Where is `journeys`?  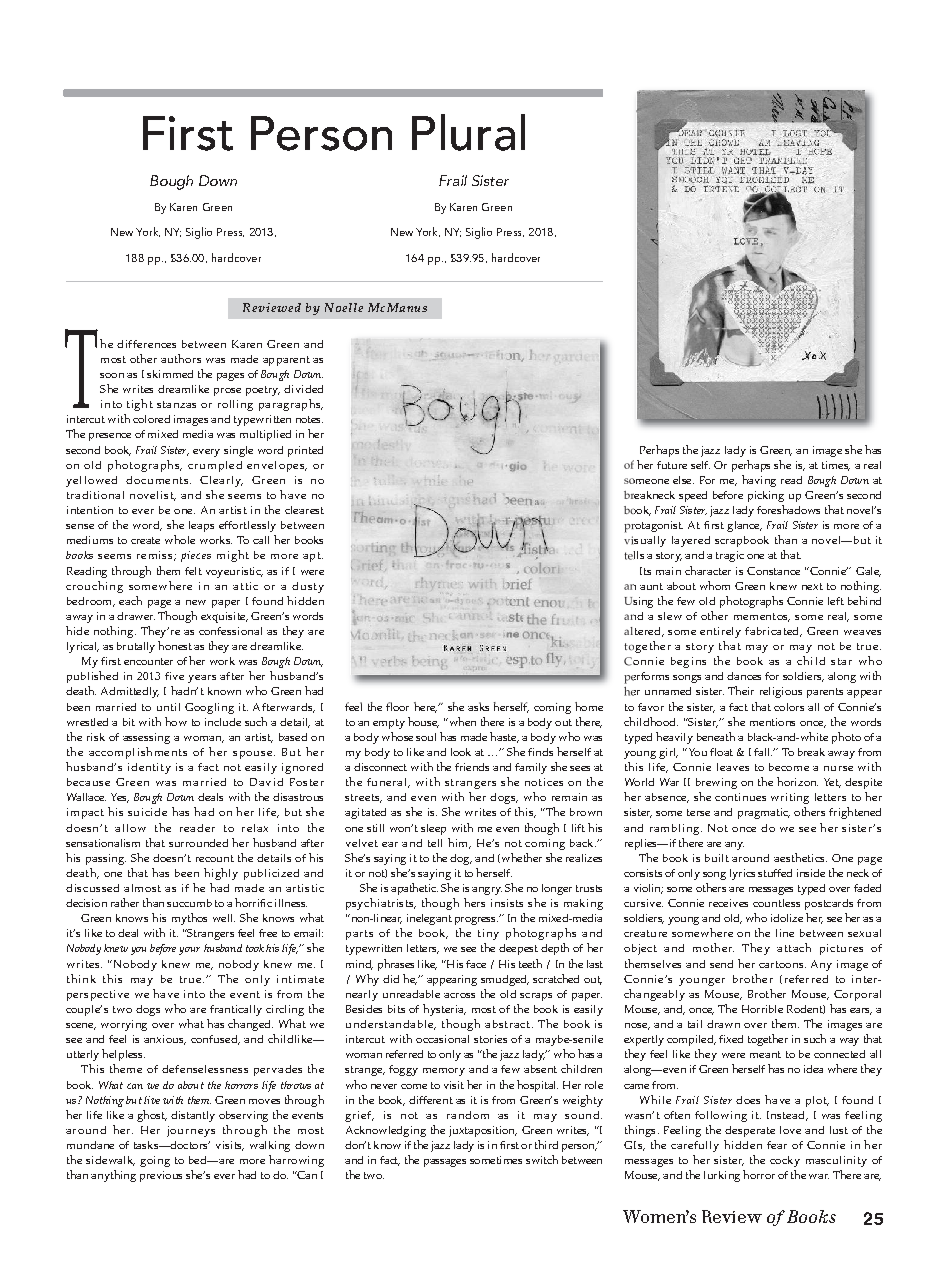 journeys is located at coordinates (191, 1131).
